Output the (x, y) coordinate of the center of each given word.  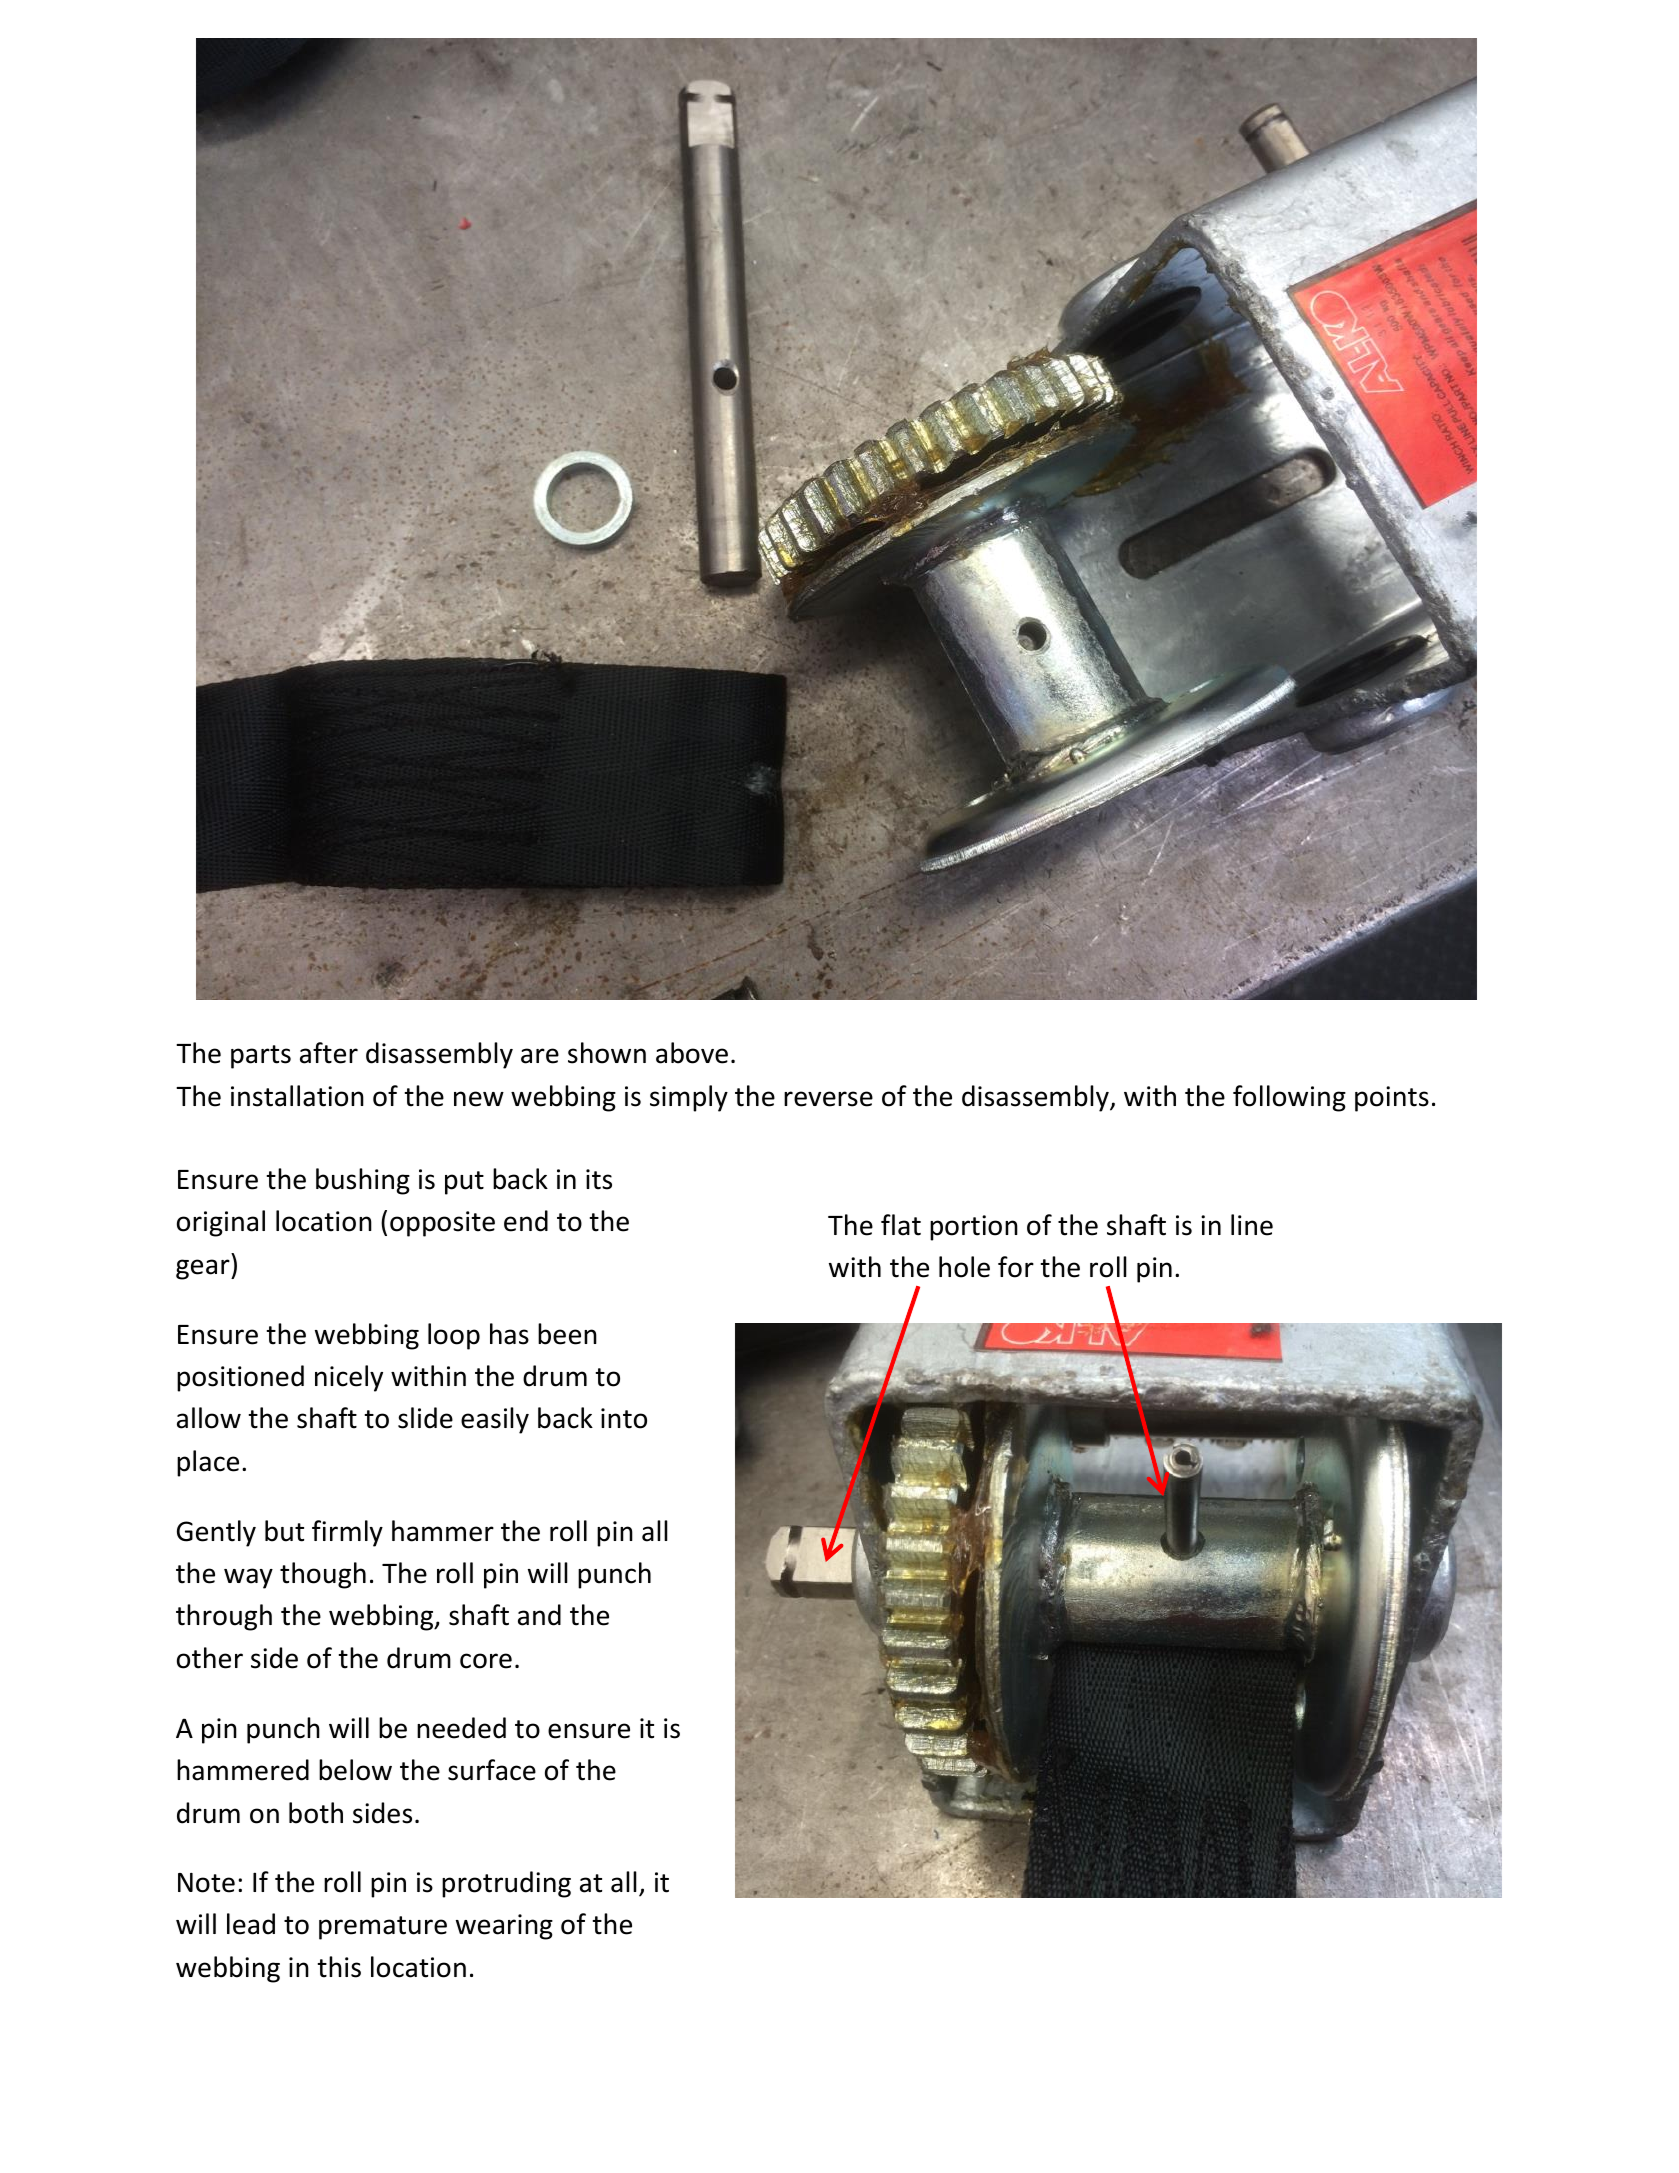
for (1016, 1267)
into (624, 1418)
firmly (347, 1533)
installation (297, 1096)
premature (383, 1928)
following (1289, 1098)
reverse (828, 1099)
